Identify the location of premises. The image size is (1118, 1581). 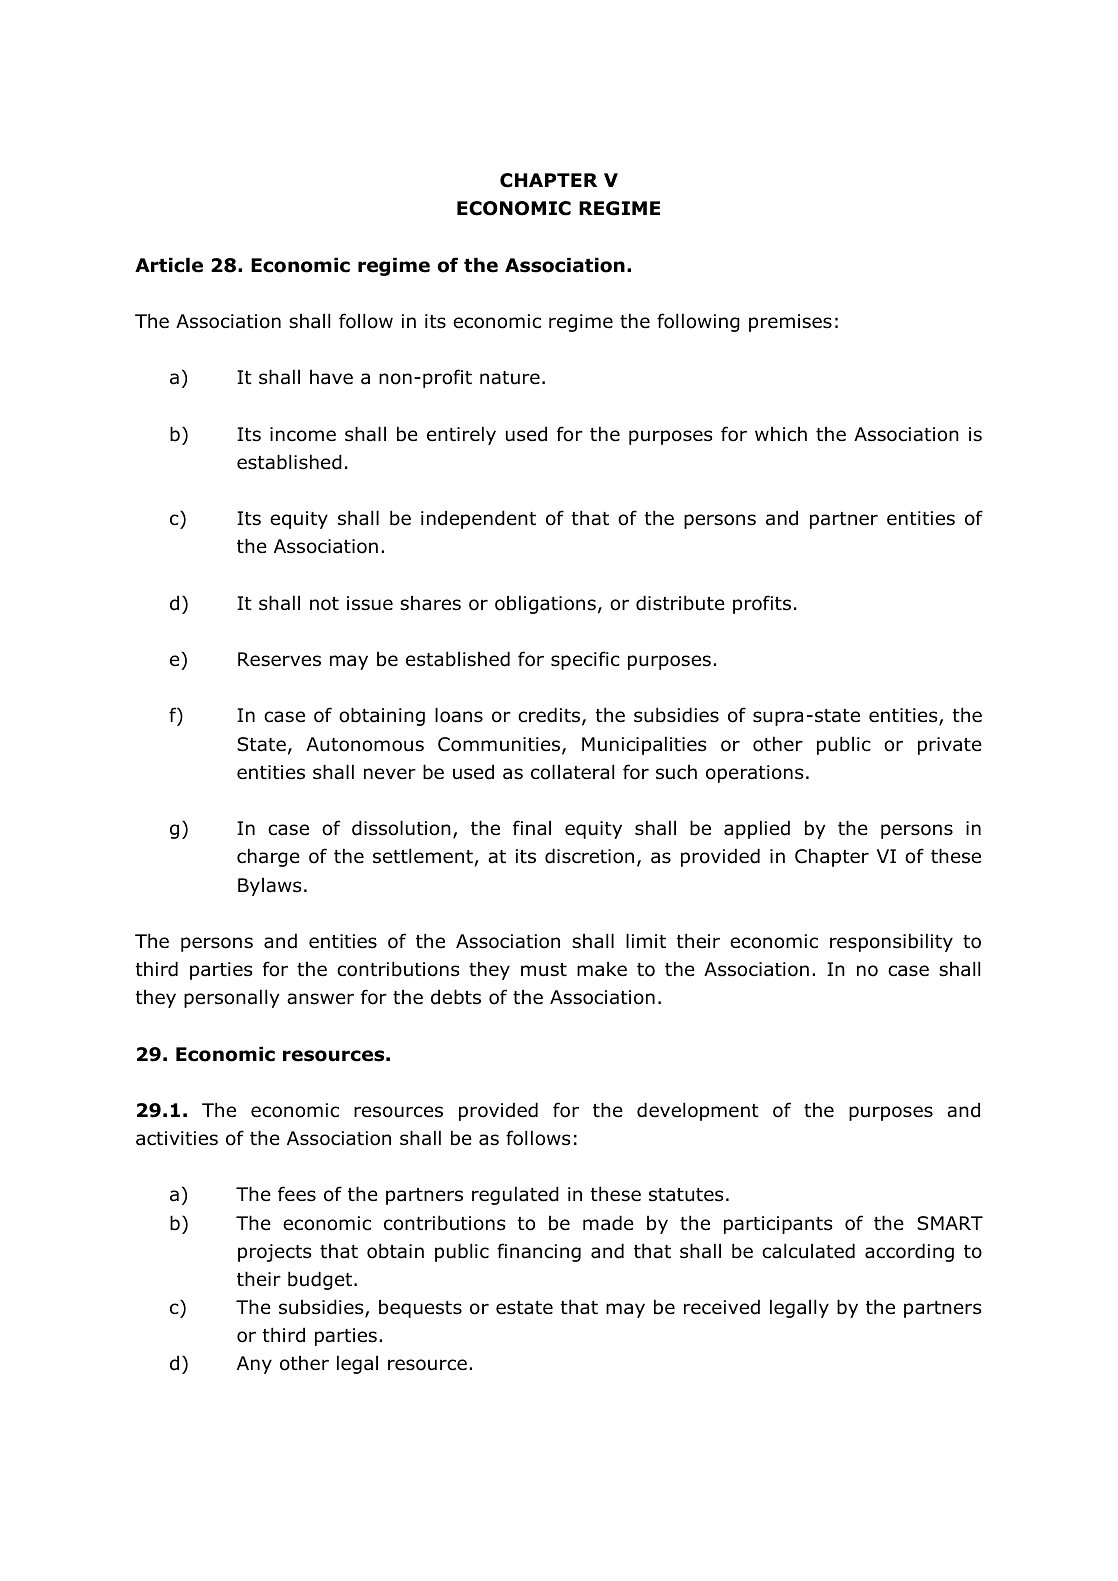
(790, 323).
